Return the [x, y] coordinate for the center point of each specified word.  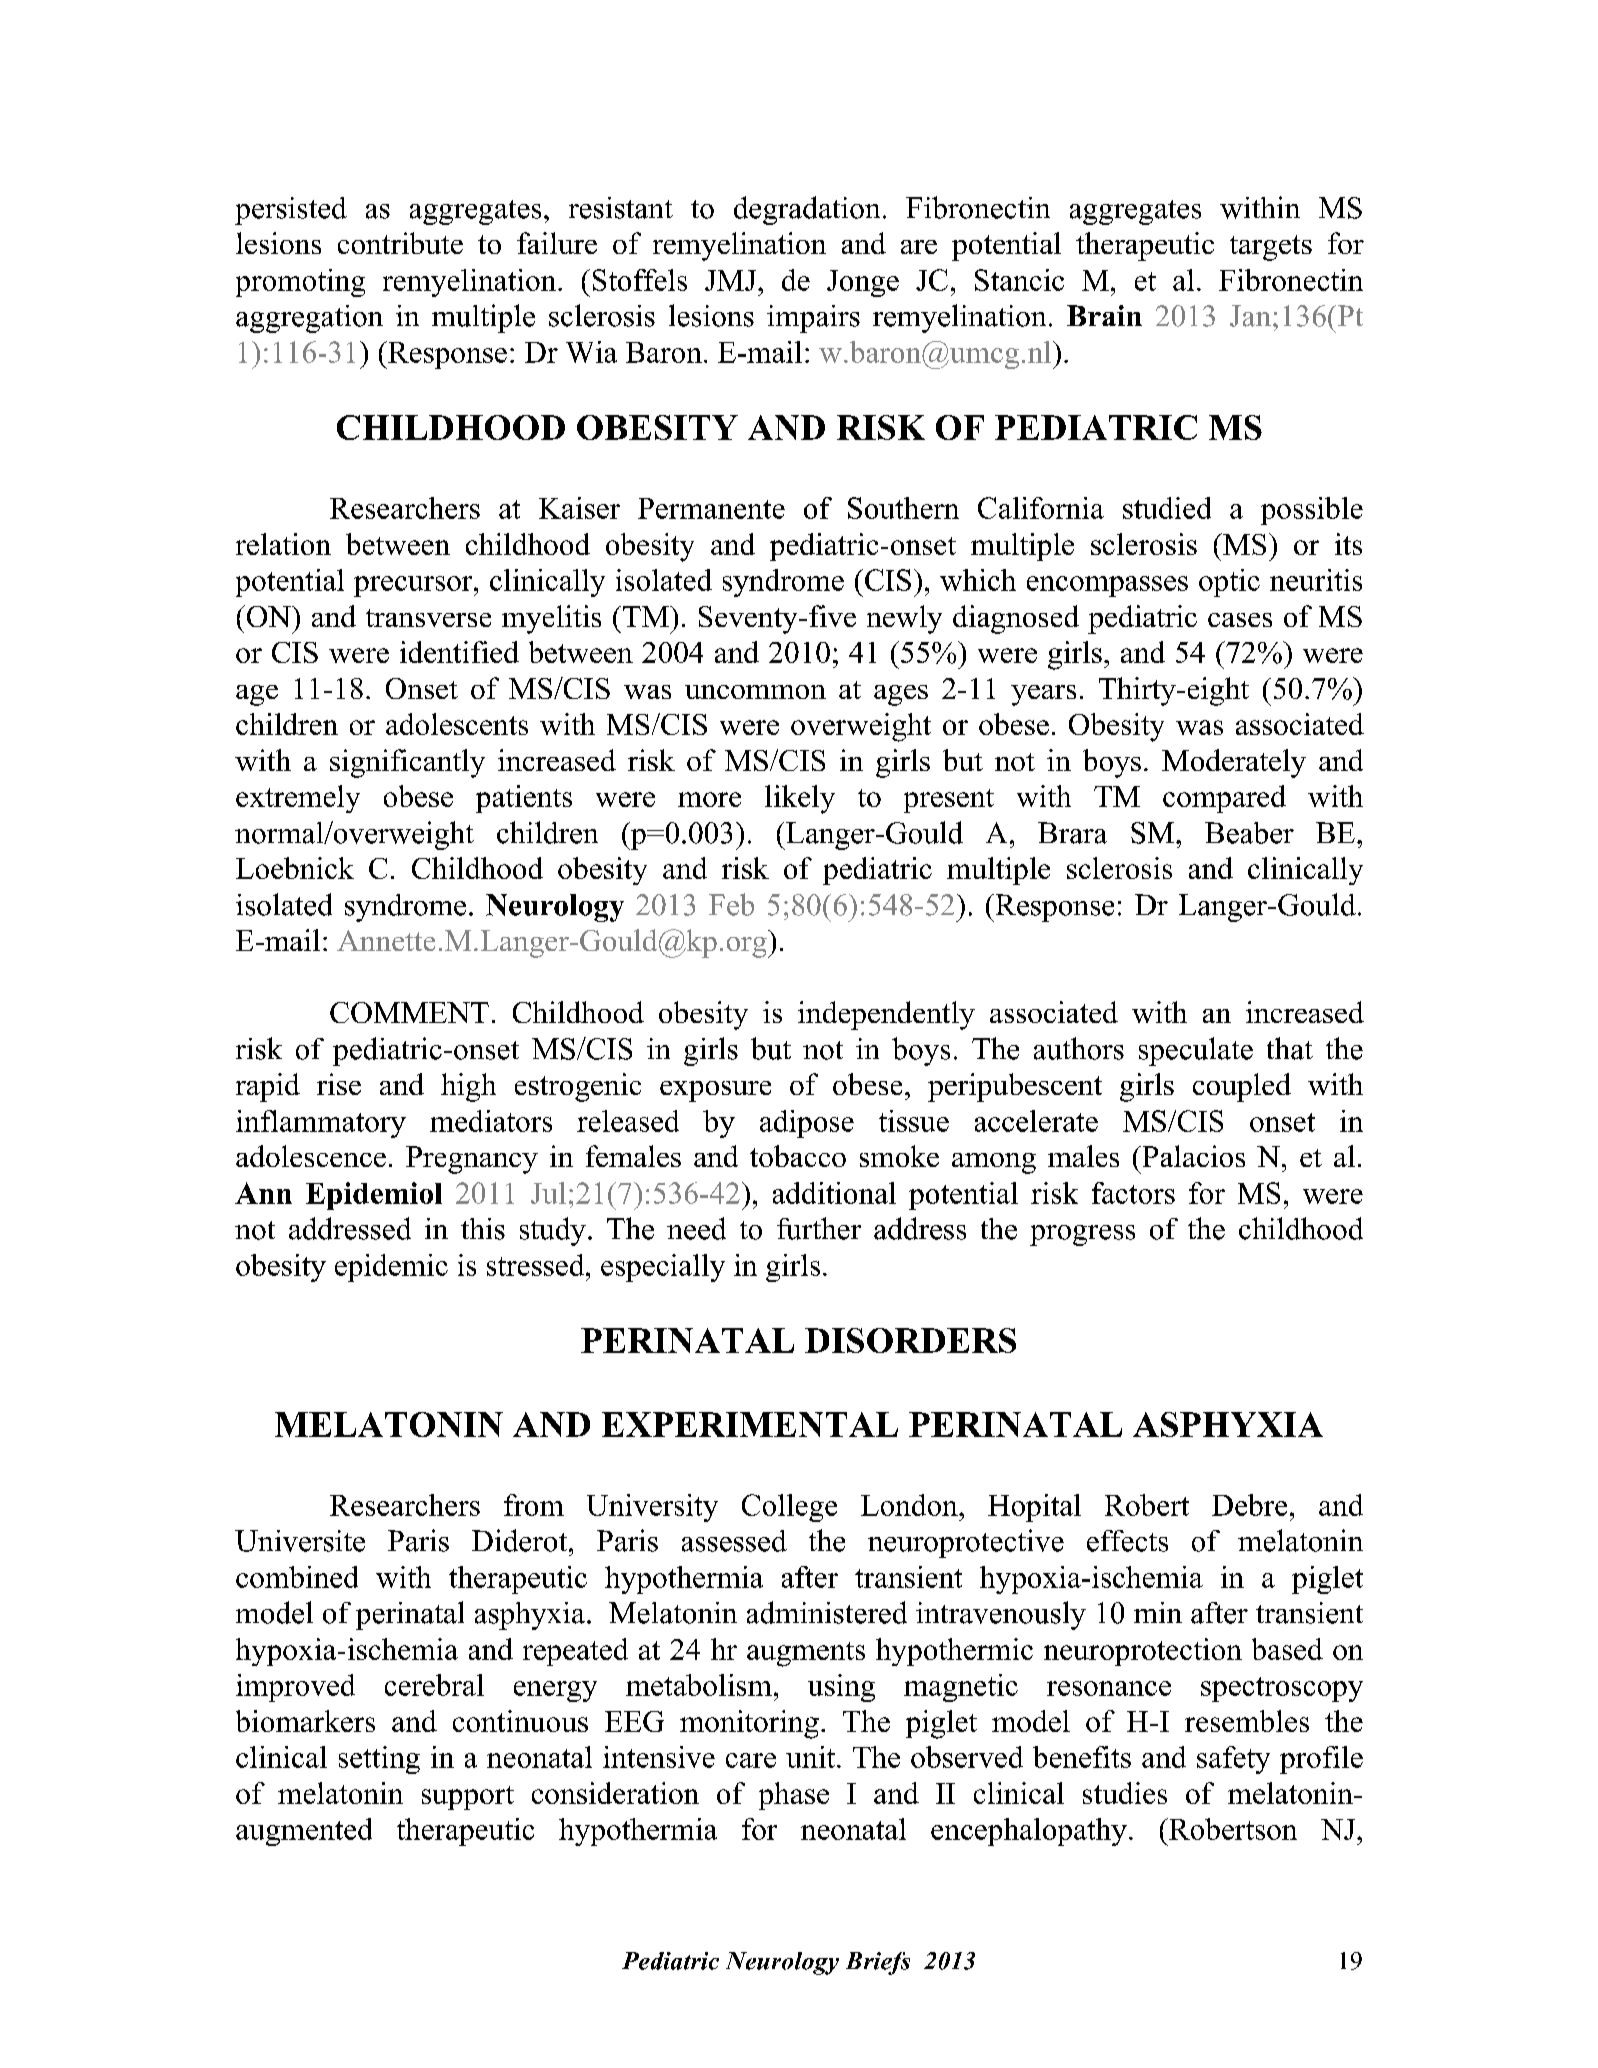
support [468, 1798]
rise [339, 1084]
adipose [807, 1124]
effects [1127, 1541]
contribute [400, 243]
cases [1240, 620]
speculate [1196, 1051]
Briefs [878, 1963]
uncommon [755, 692]
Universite [300, 1541]
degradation [807, 210]
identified [459, 652]
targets [1271, 248]
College [789, 1508]
